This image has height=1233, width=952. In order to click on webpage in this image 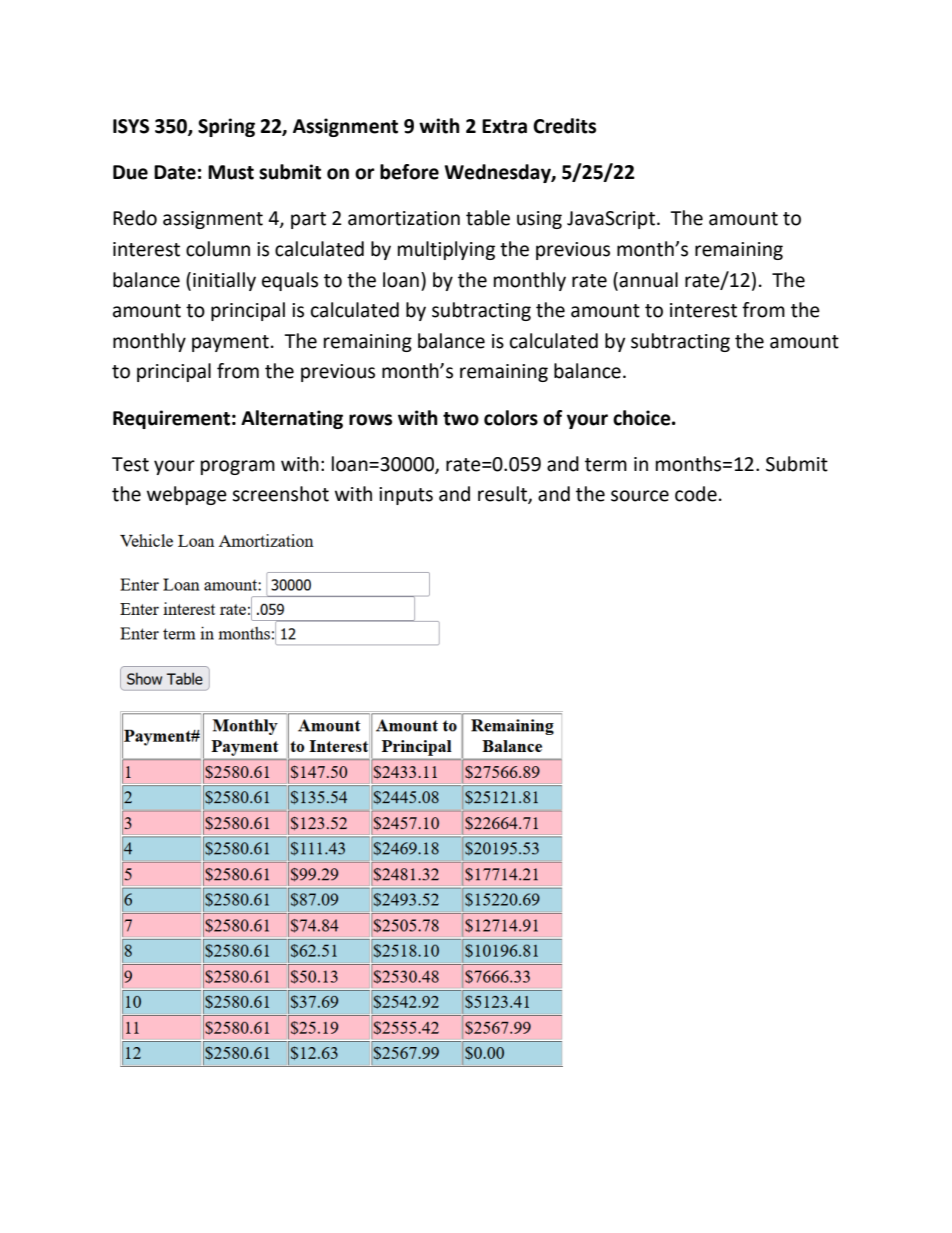, I will do `click(187, 495)`.
